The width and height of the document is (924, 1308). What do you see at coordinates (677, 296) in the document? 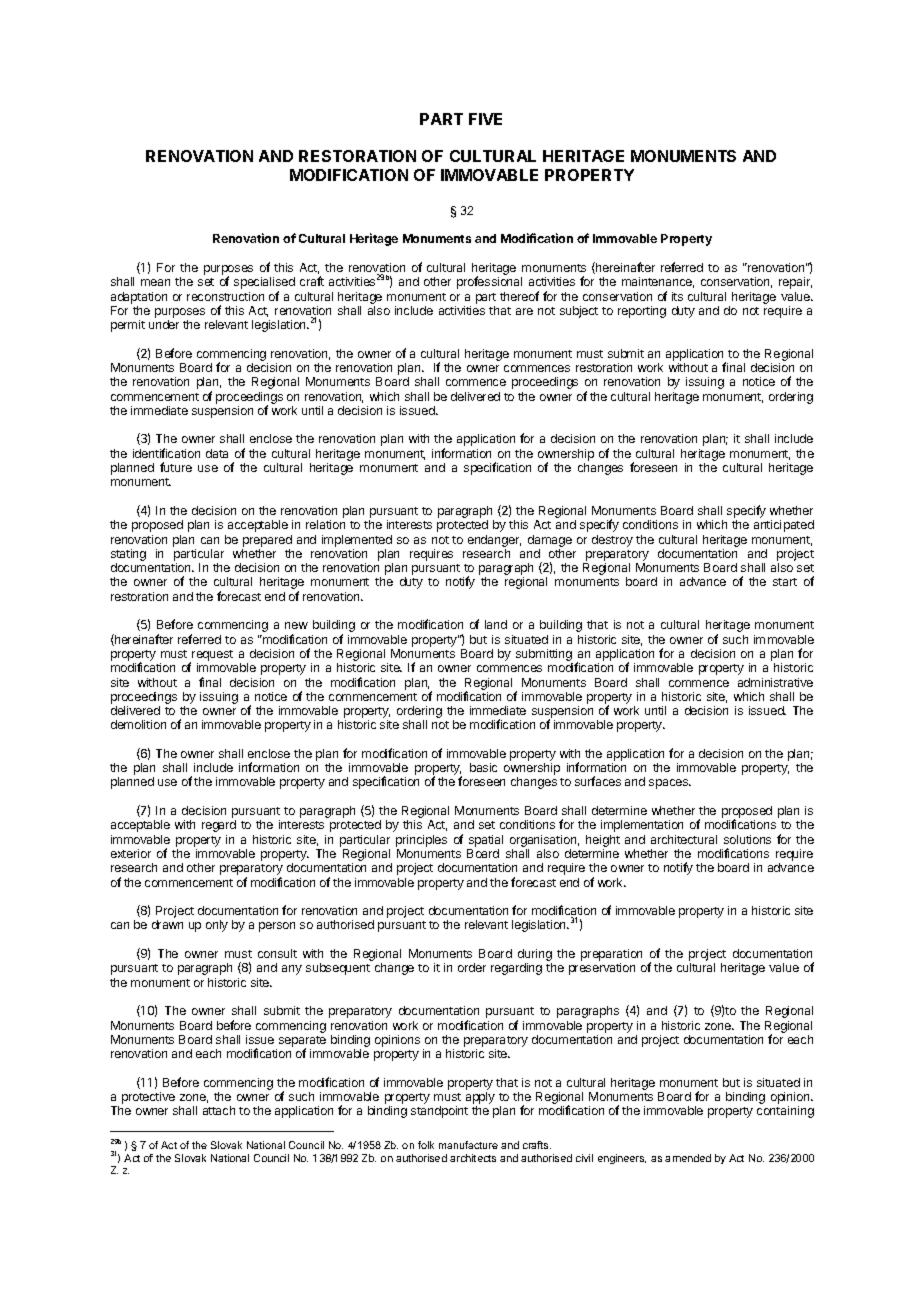
I see `its` at bounding box center [677, 296].
